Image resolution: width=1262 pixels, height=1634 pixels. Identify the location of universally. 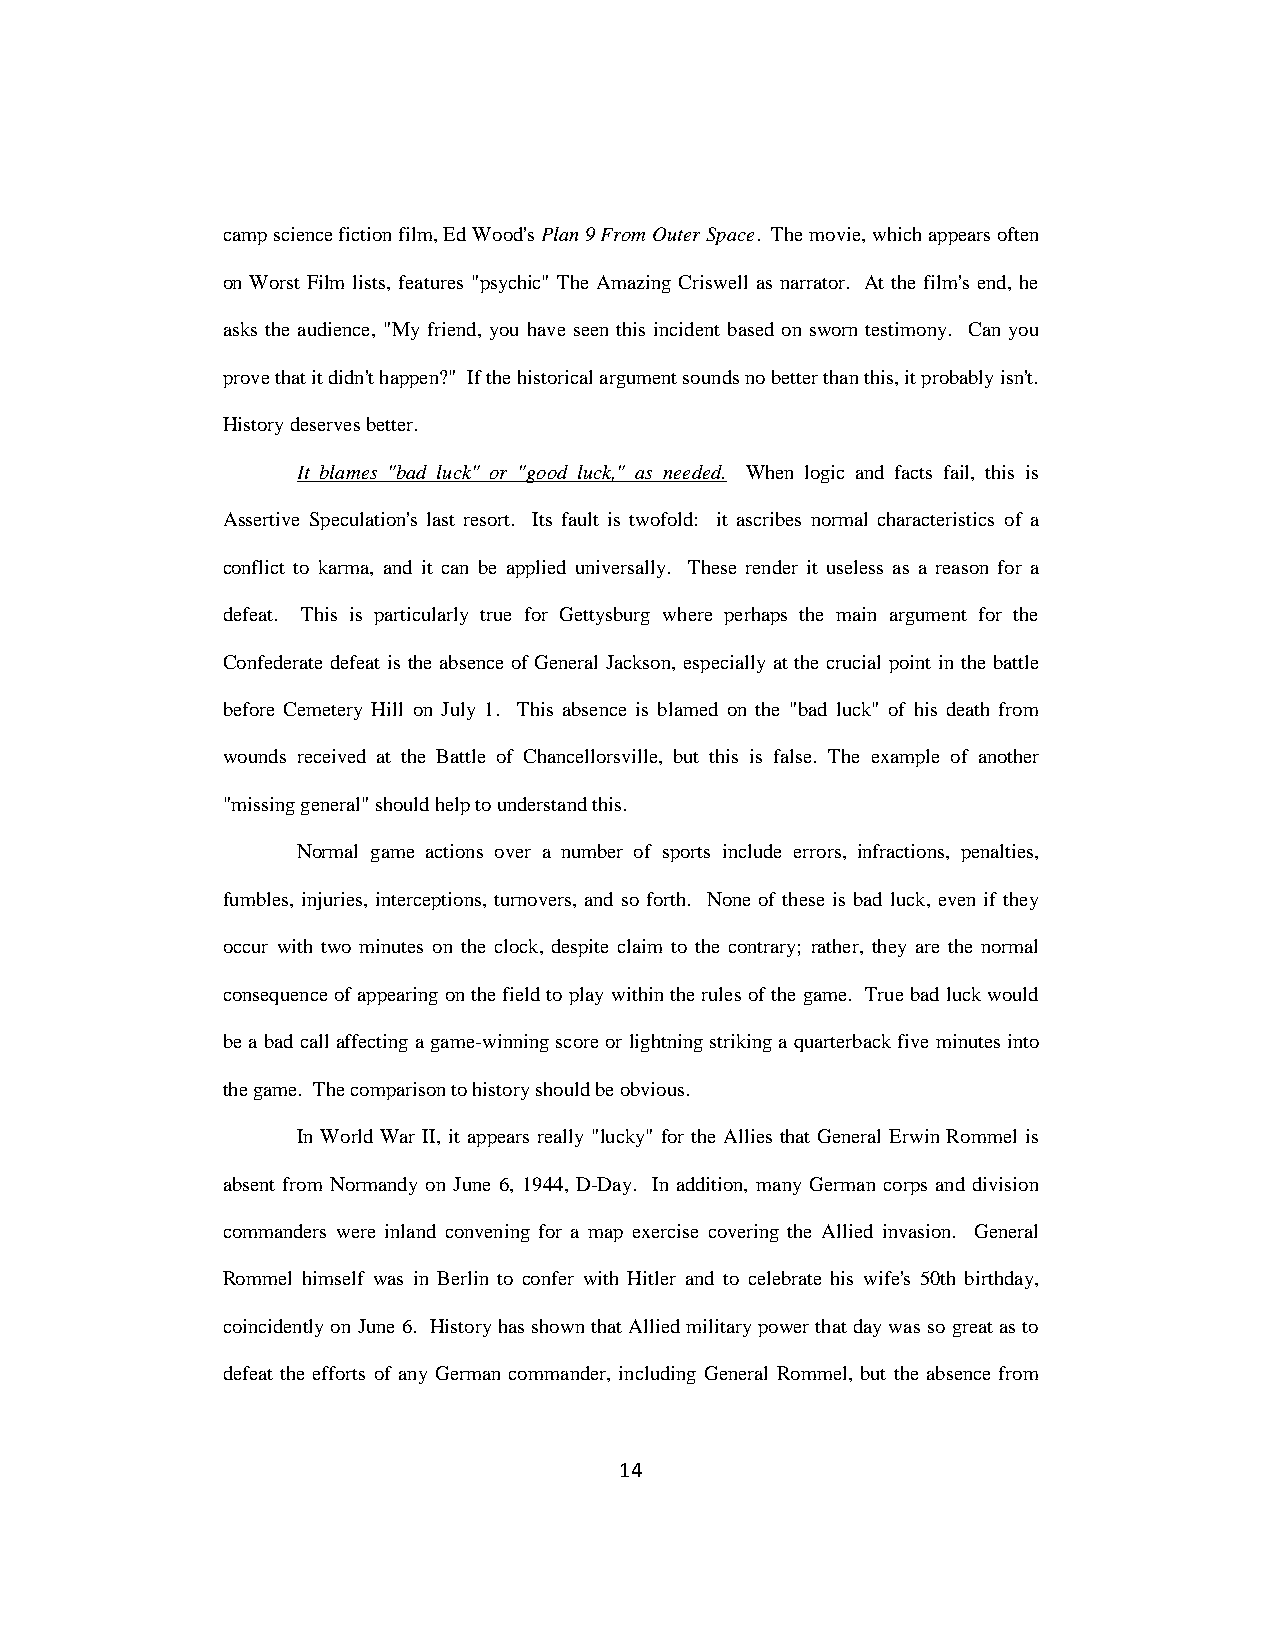
(620, 569).
